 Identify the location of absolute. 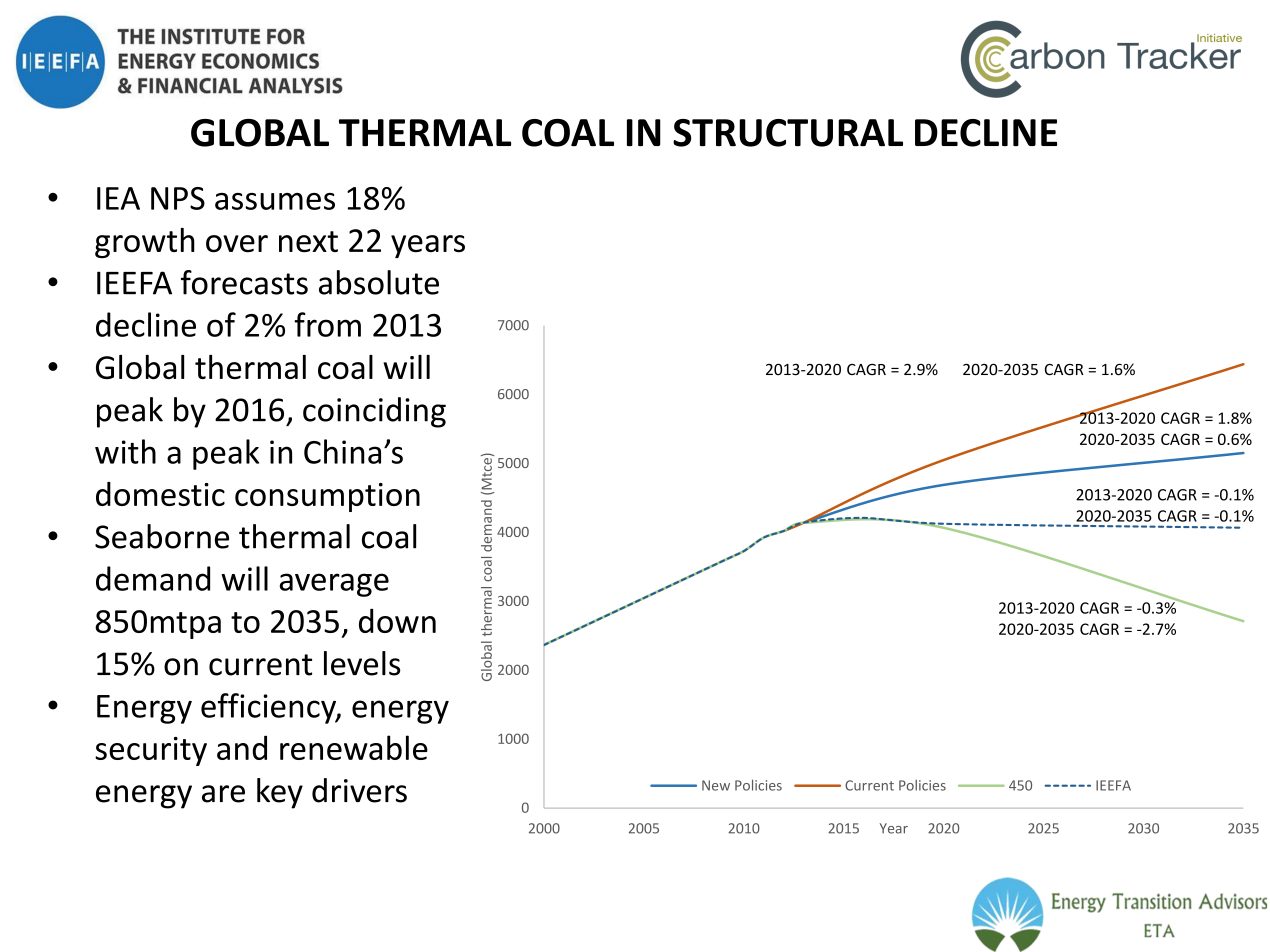
(379, 282).
